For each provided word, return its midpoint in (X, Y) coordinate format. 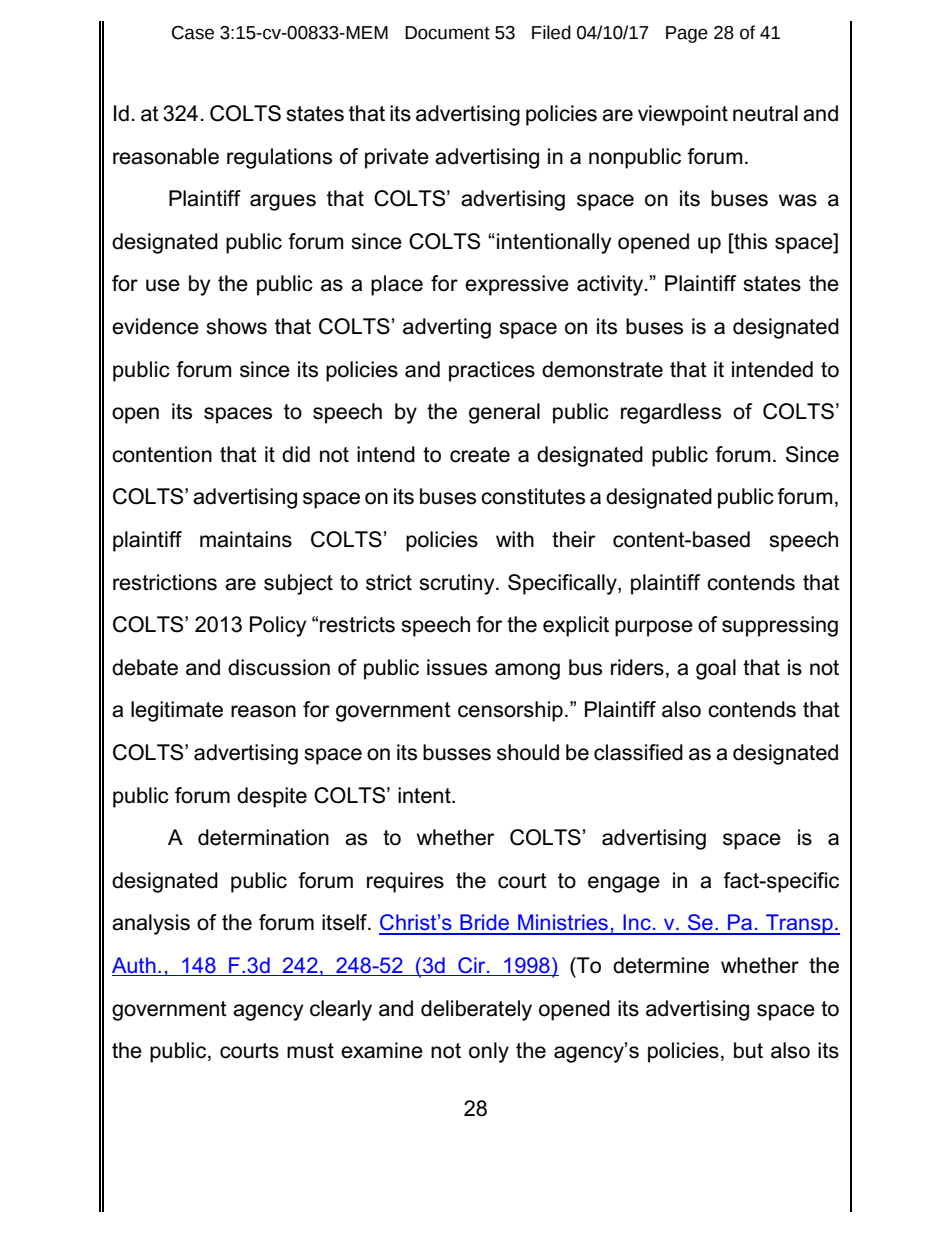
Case (193, 33)
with (515, 539)
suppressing (780, 626)
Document (447, 33)
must (310, 1051)
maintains (246, 539)
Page (687, 34)
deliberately (476, 1010)
